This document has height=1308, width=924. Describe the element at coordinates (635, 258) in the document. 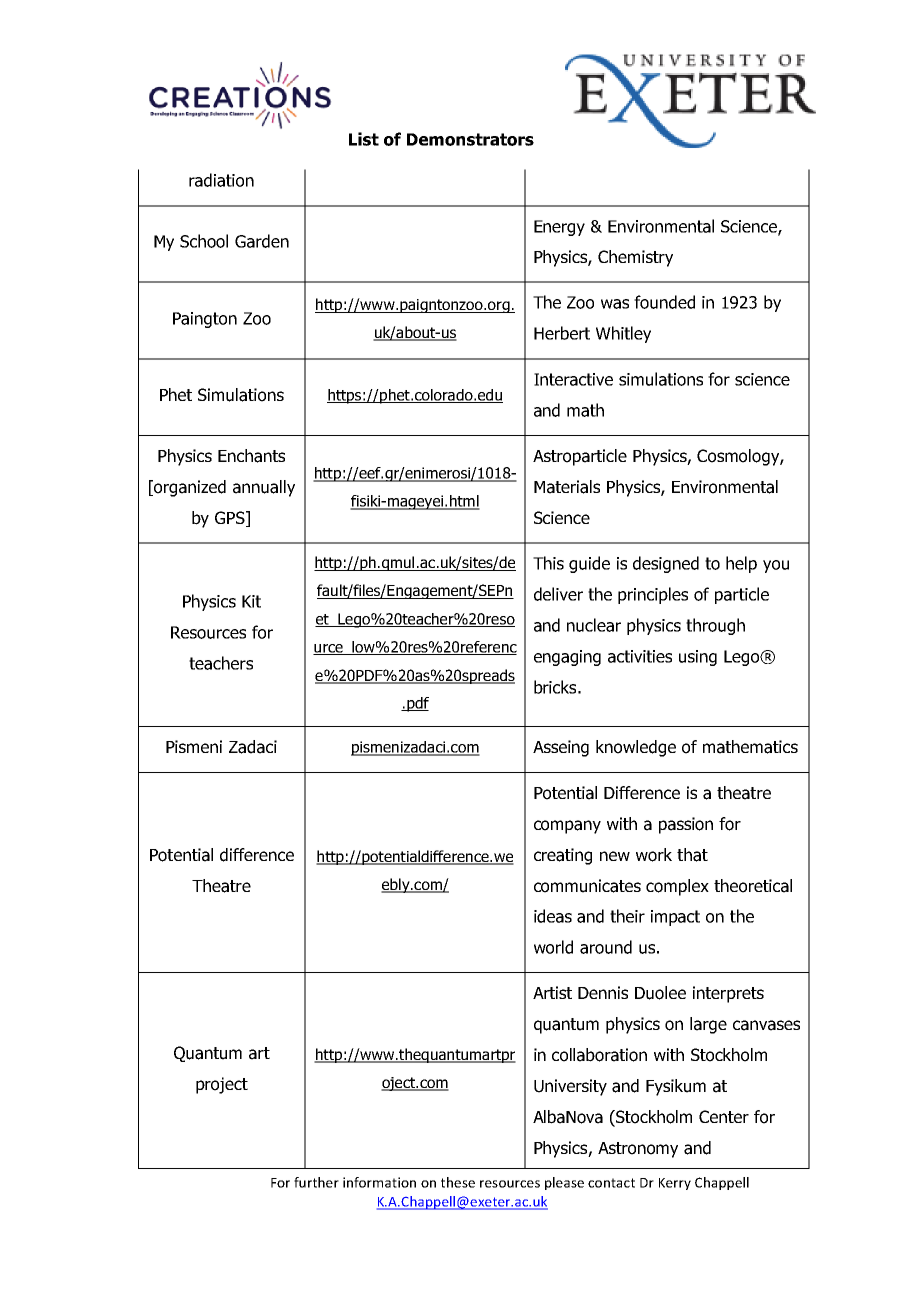

I see `Chemistry` at that location.
